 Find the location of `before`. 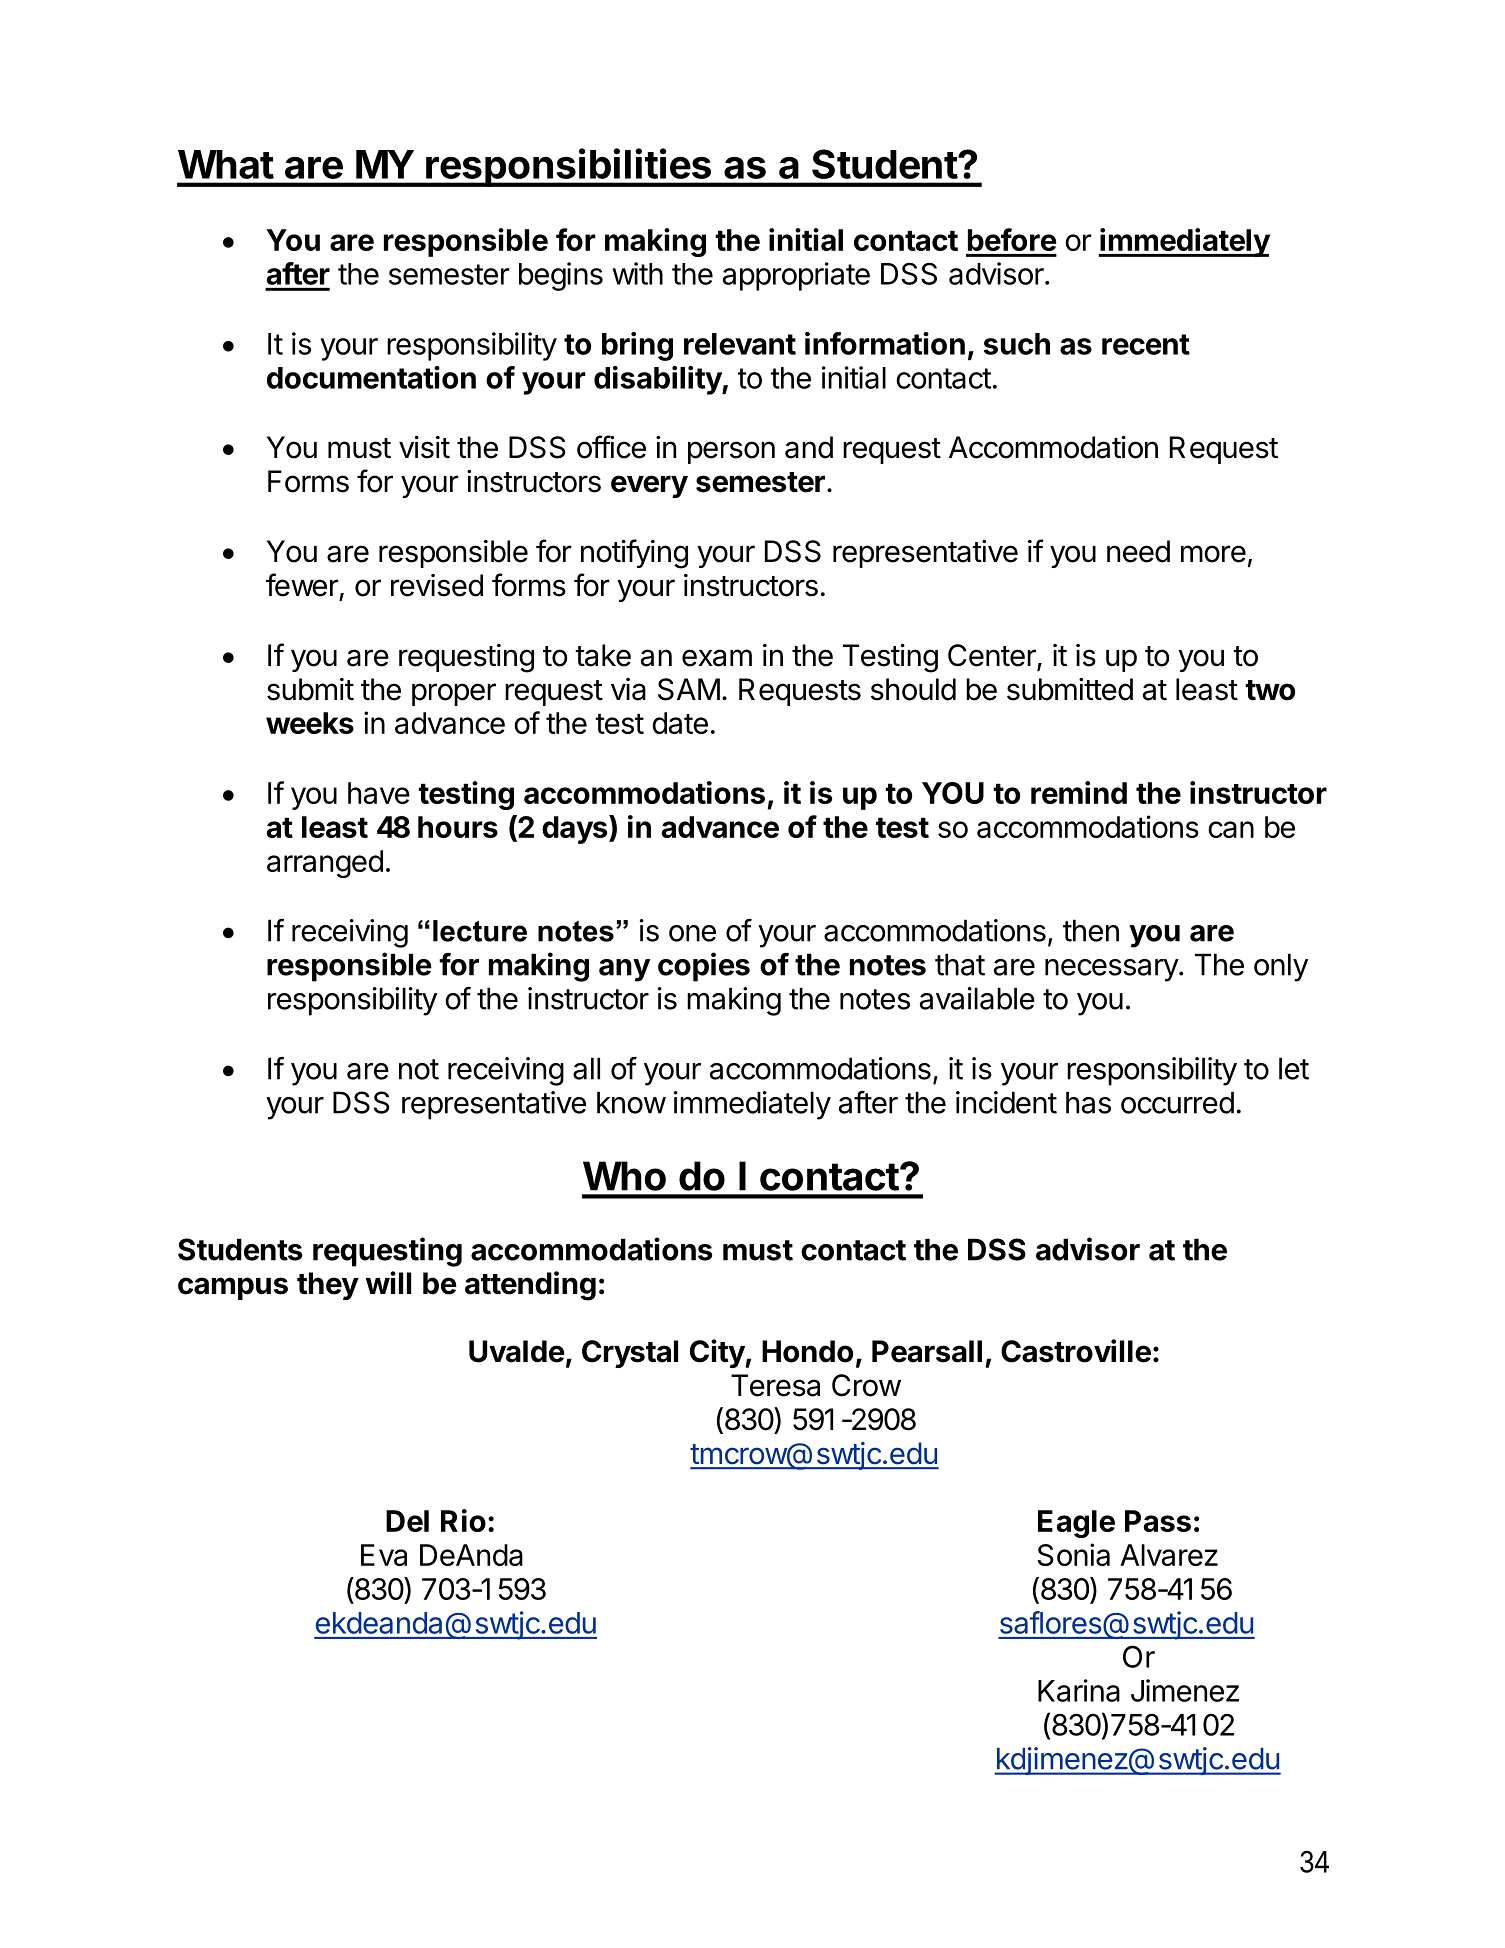

before is located at coordinates (1012, 239).
